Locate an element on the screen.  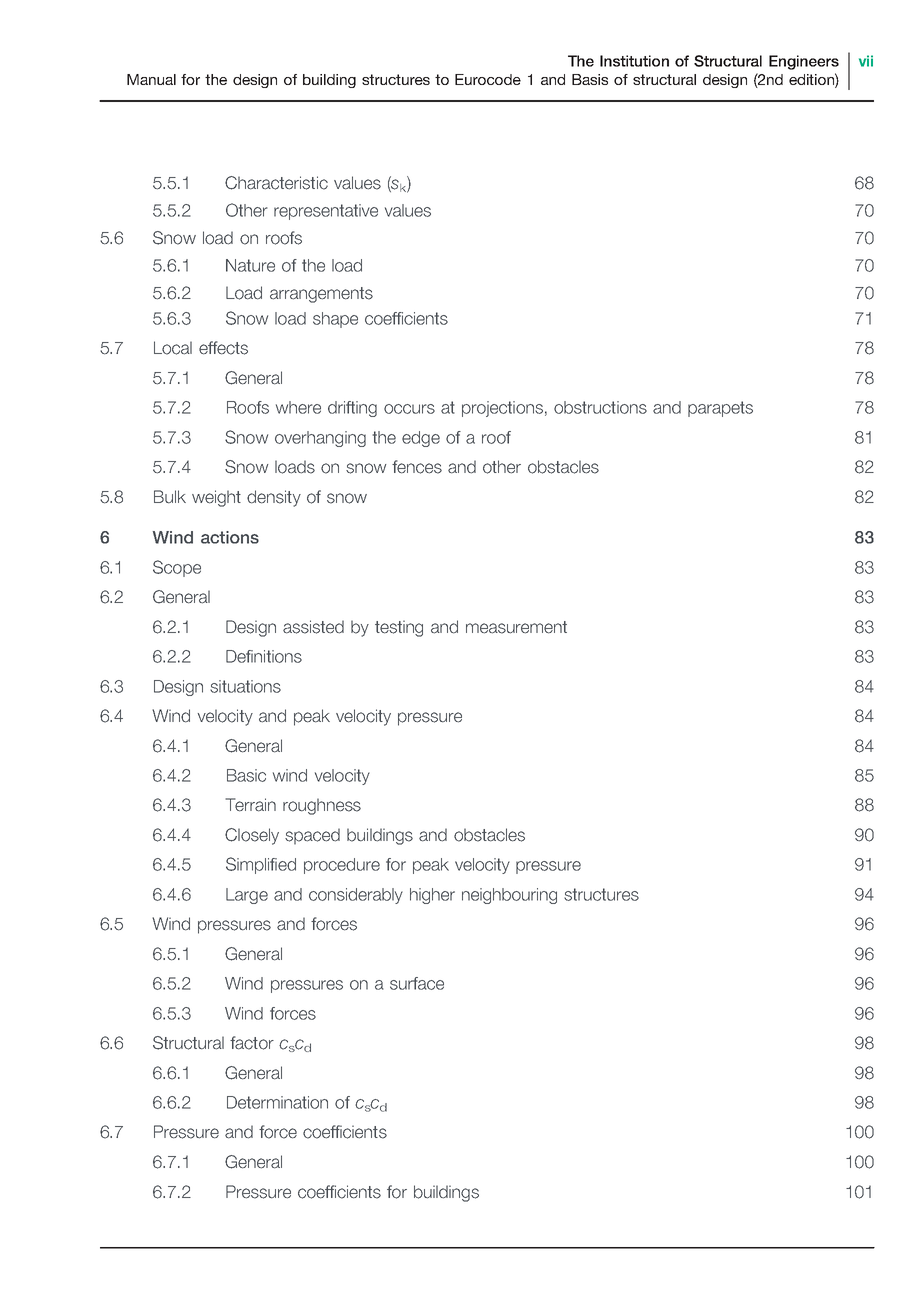
Manual is located at coordinates (151, 79).
